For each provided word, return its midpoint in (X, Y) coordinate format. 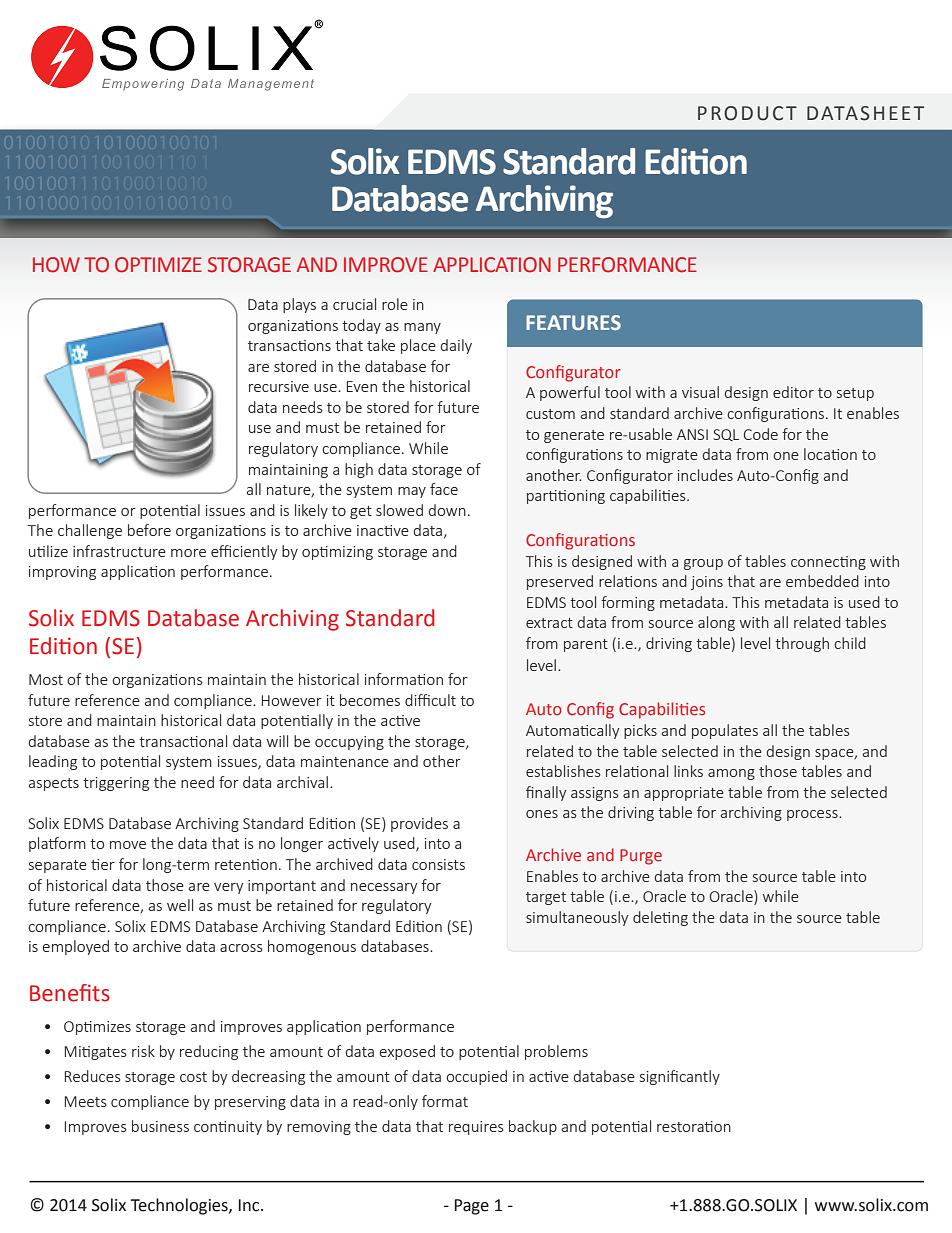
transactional (183, 741)
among (731, 774)
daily (456, 346)
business (160, 1126)
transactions (289, 345)
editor (793, 392)
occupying (349, 743)
